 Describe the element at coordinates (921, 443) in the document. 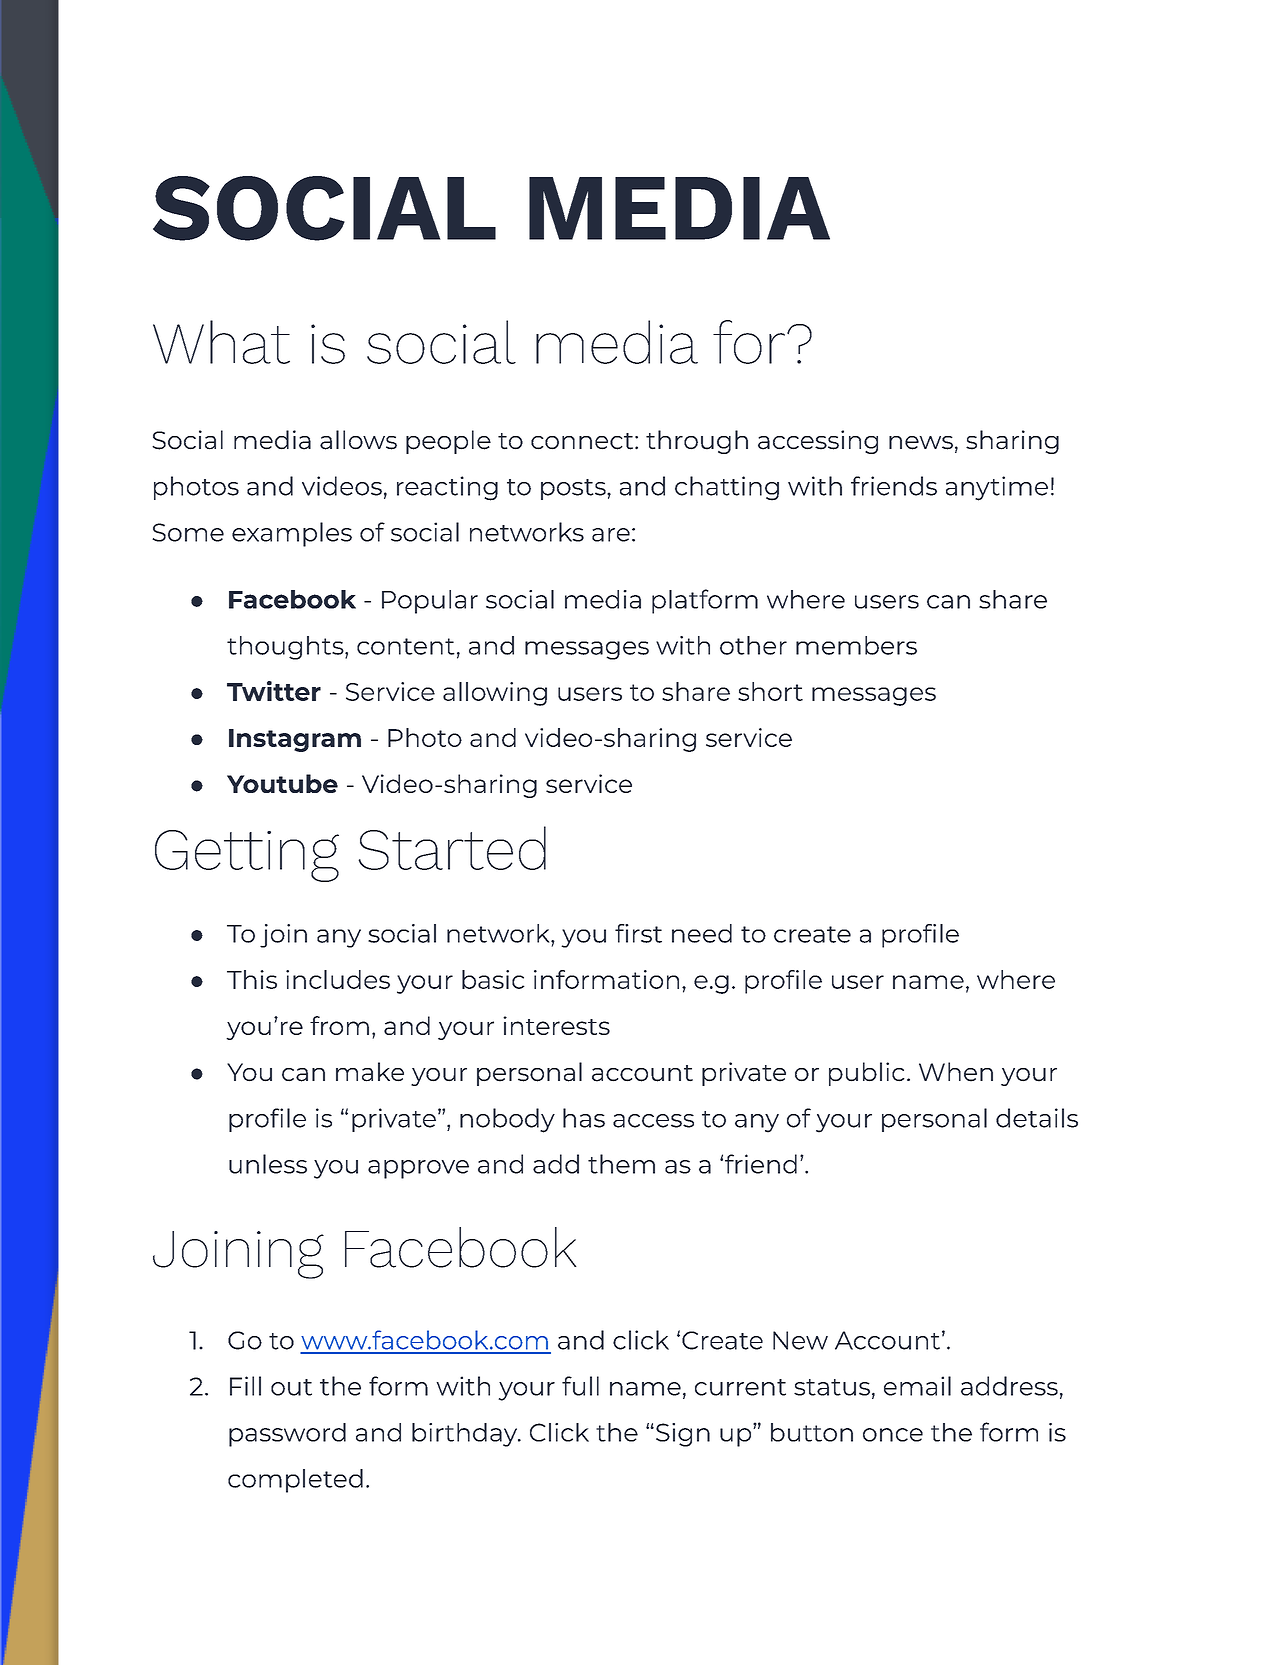

I see `news` at that location.
